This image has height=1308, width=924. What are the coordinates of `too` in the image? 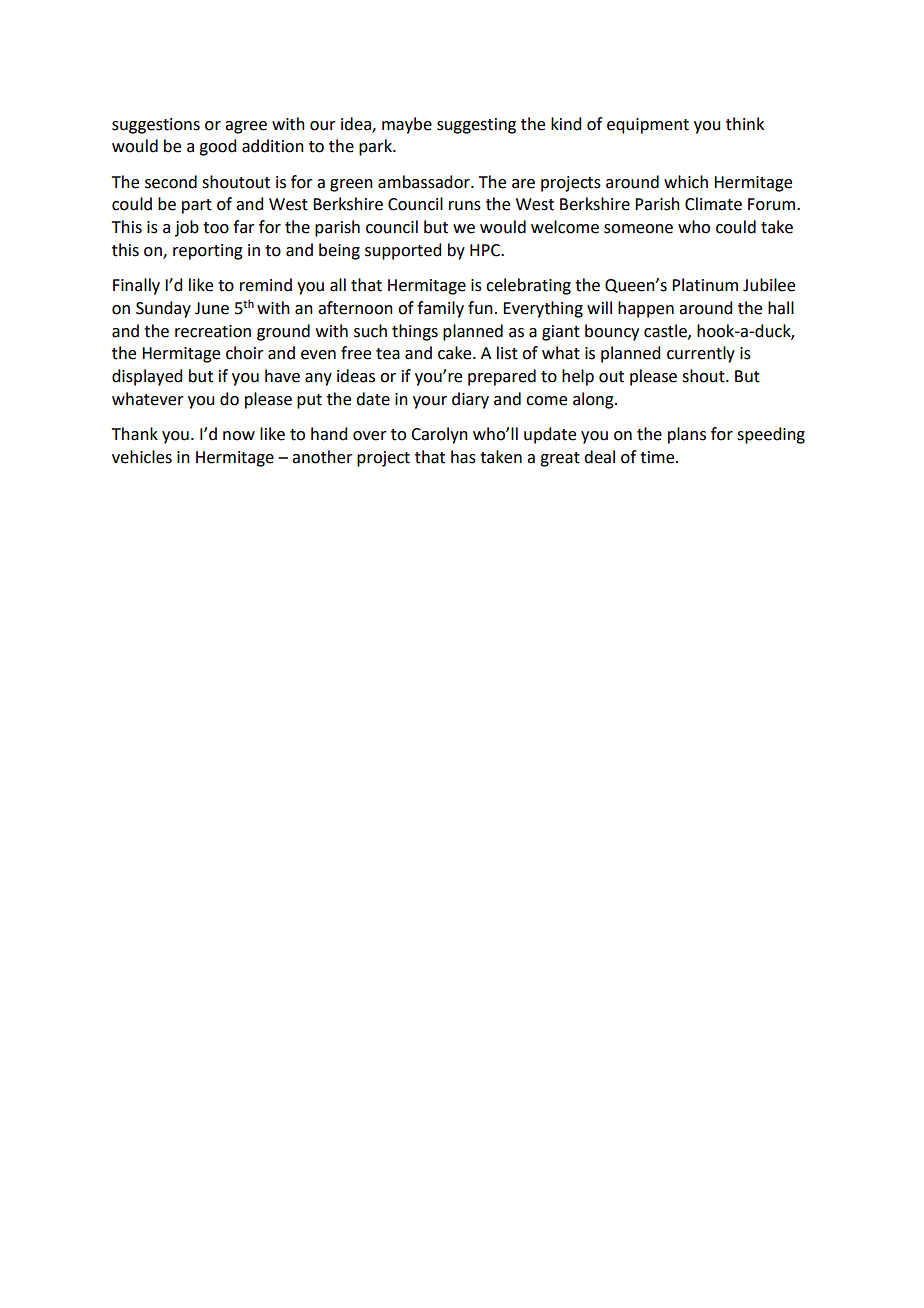 It's located at (216, 228).
